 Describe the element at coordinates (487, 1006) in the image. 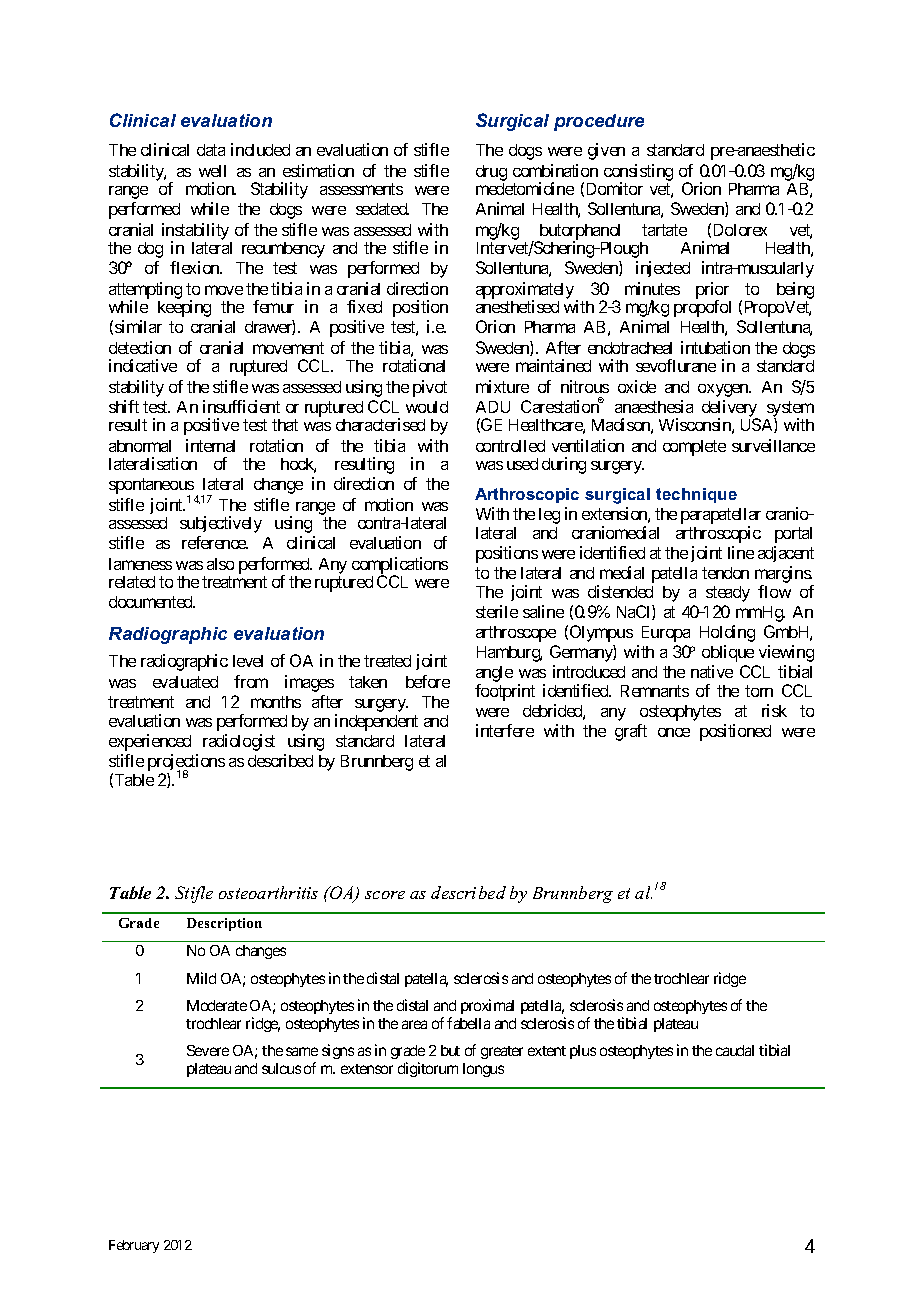

I see `proximal` at that location.
